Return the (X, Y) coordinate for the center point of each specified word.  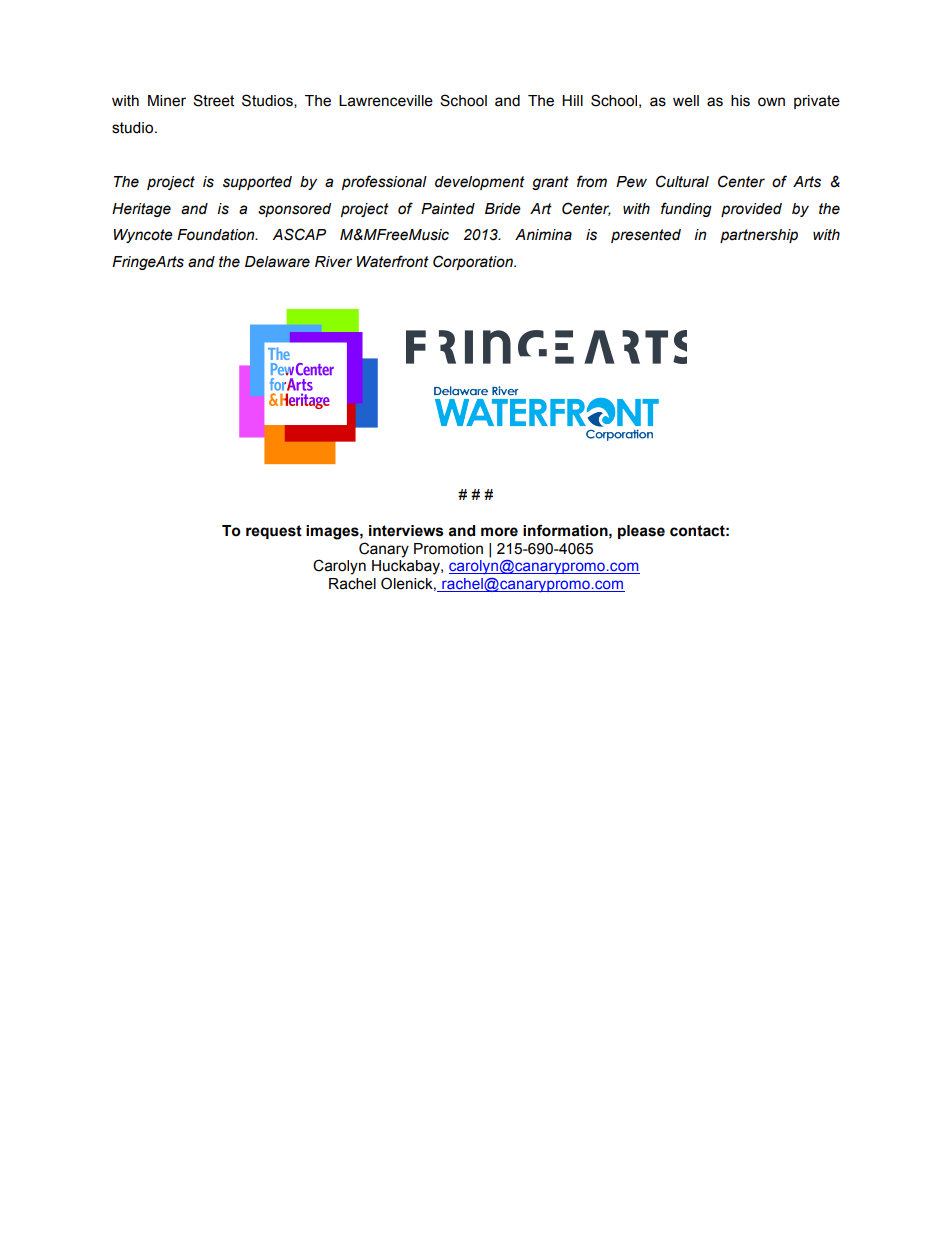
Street (213, 100)
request (274, 532)
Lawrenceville (386, 101)
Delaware (277, 262)
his (740, 101)
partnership (759, 236)
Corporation (474, 262)
